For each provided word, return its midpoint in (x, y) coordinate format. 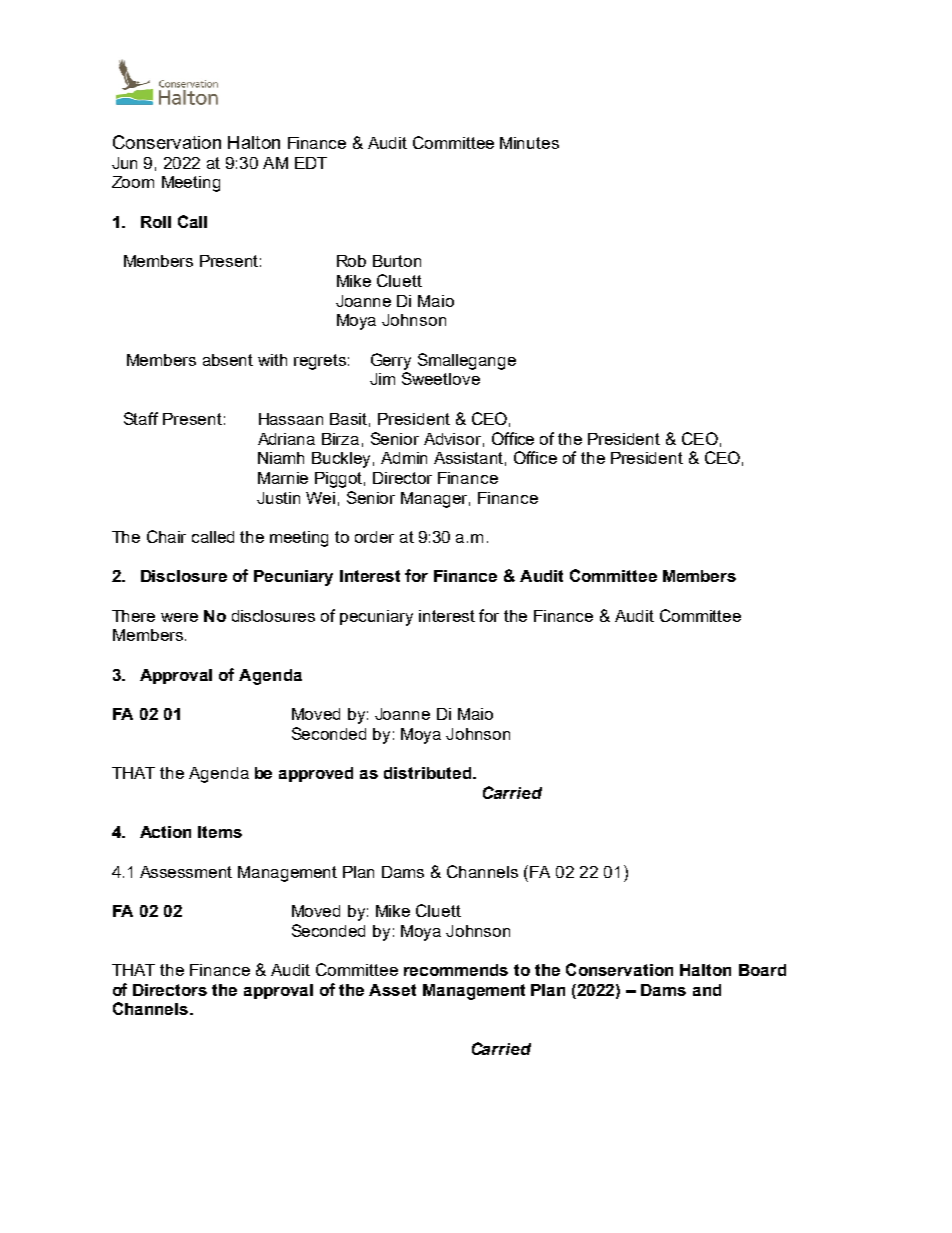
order (374, 537)
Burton (397, 261)
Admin (404, 458)
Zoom (133, 182)
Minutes (529, 143)
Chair (166, 536)
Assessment (186, 872)
